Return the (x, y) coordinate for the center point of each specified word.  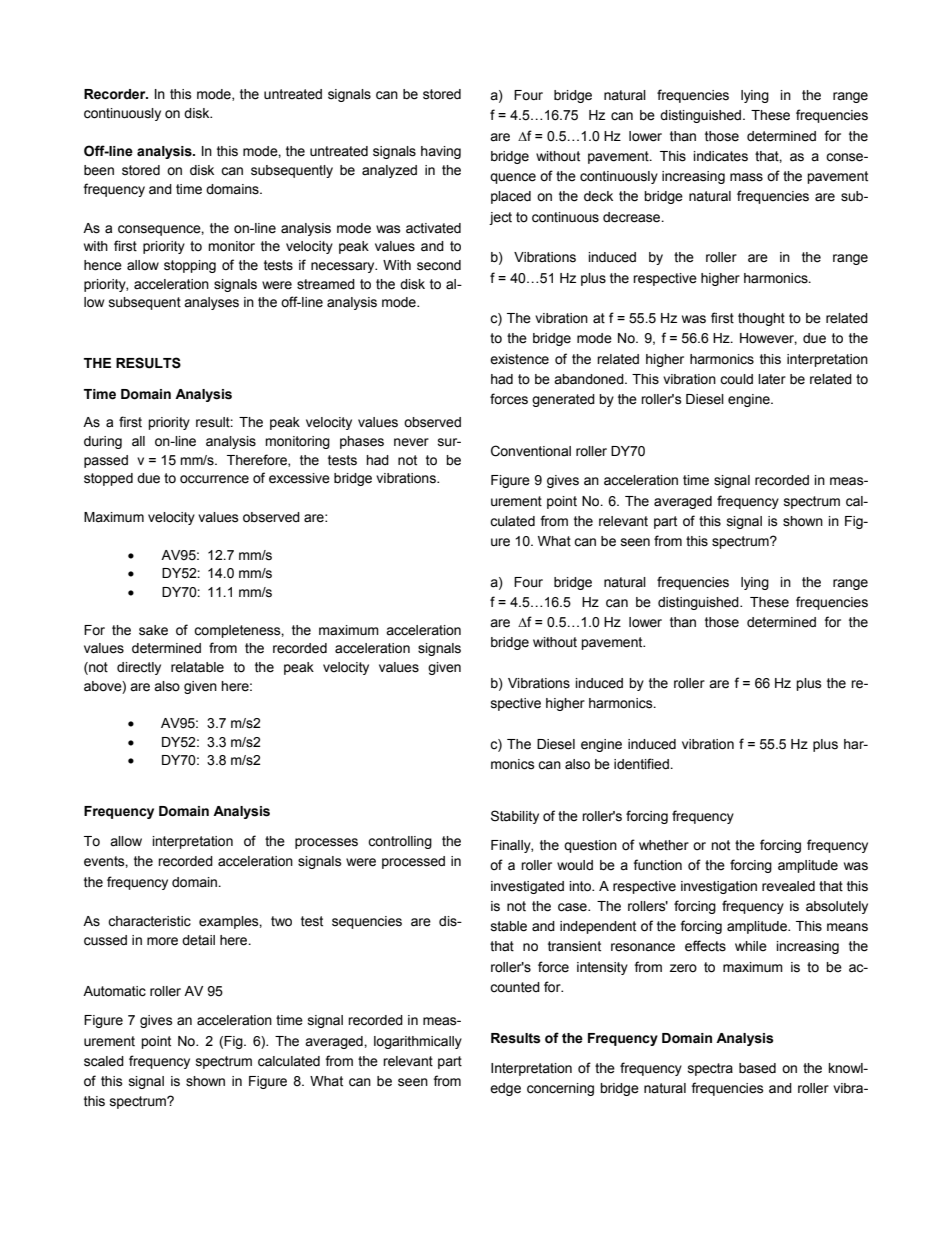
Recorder (116, 94)
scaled (104, 1061)
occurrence (214, 479)
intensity (602, 968)
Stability (515, 817)
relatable (197, 667)
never (411, 442)
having (441, 152)
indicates (721, 156)
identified (642, 764)
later (772, 379)
